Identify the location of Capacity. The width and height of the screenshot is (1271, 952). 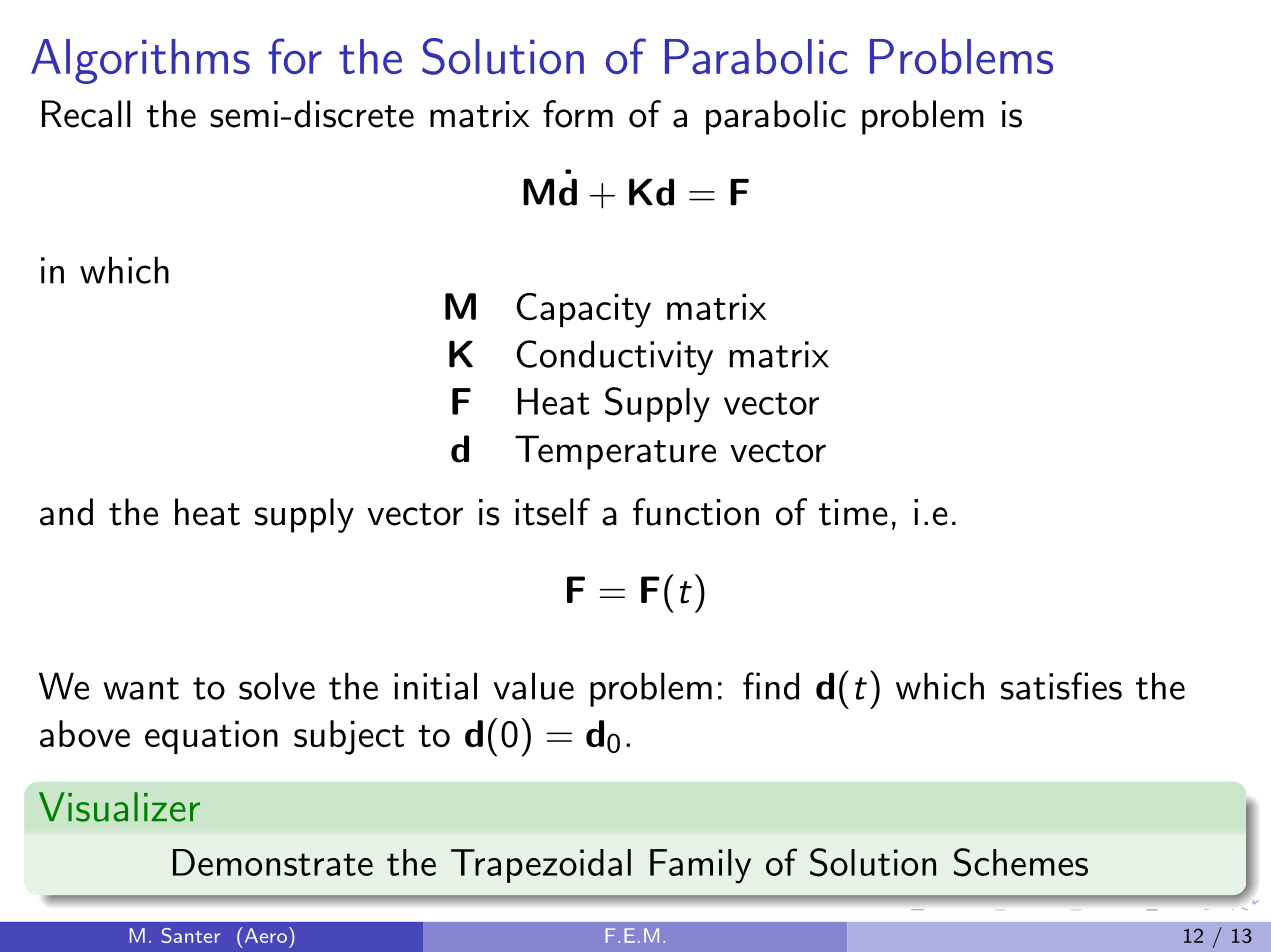
(583, 310).
